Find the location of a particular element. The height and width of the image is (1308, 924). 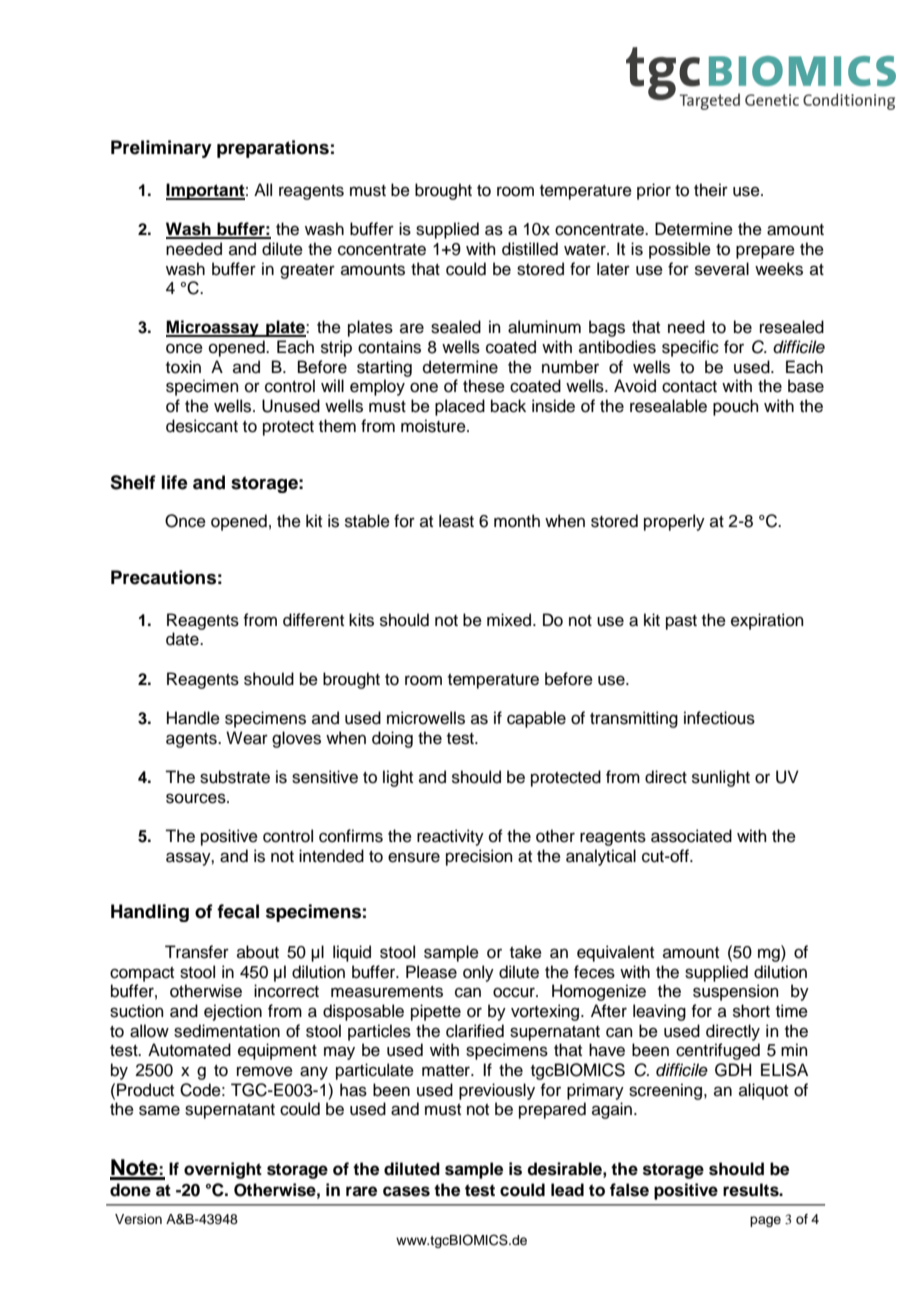

cases is located at coordinates (406, 1191).
